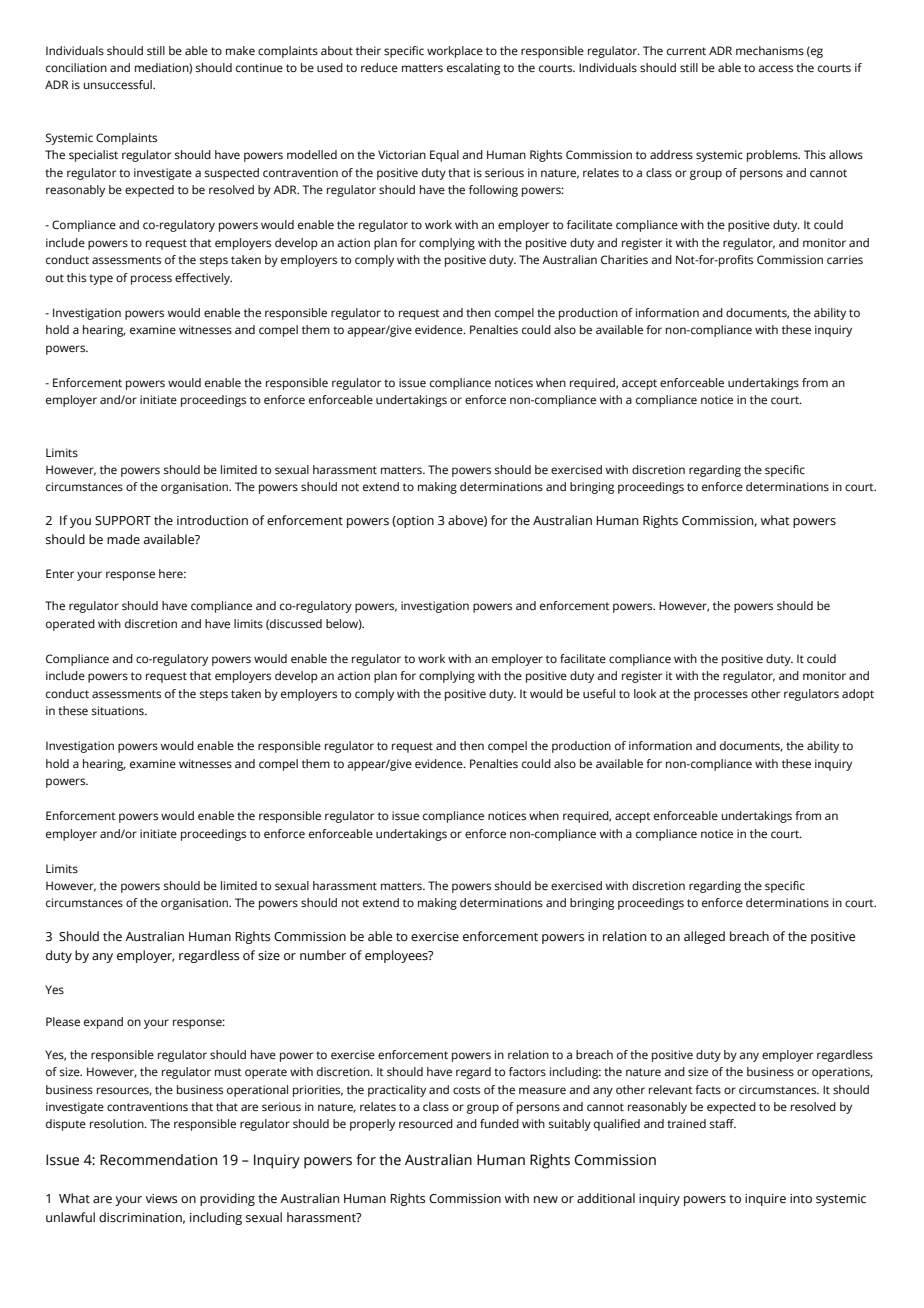 This screenshot has width=924, height=1308. Describe the element at coordinates (775, 69) in the screenshot. I see `access` at that location.
